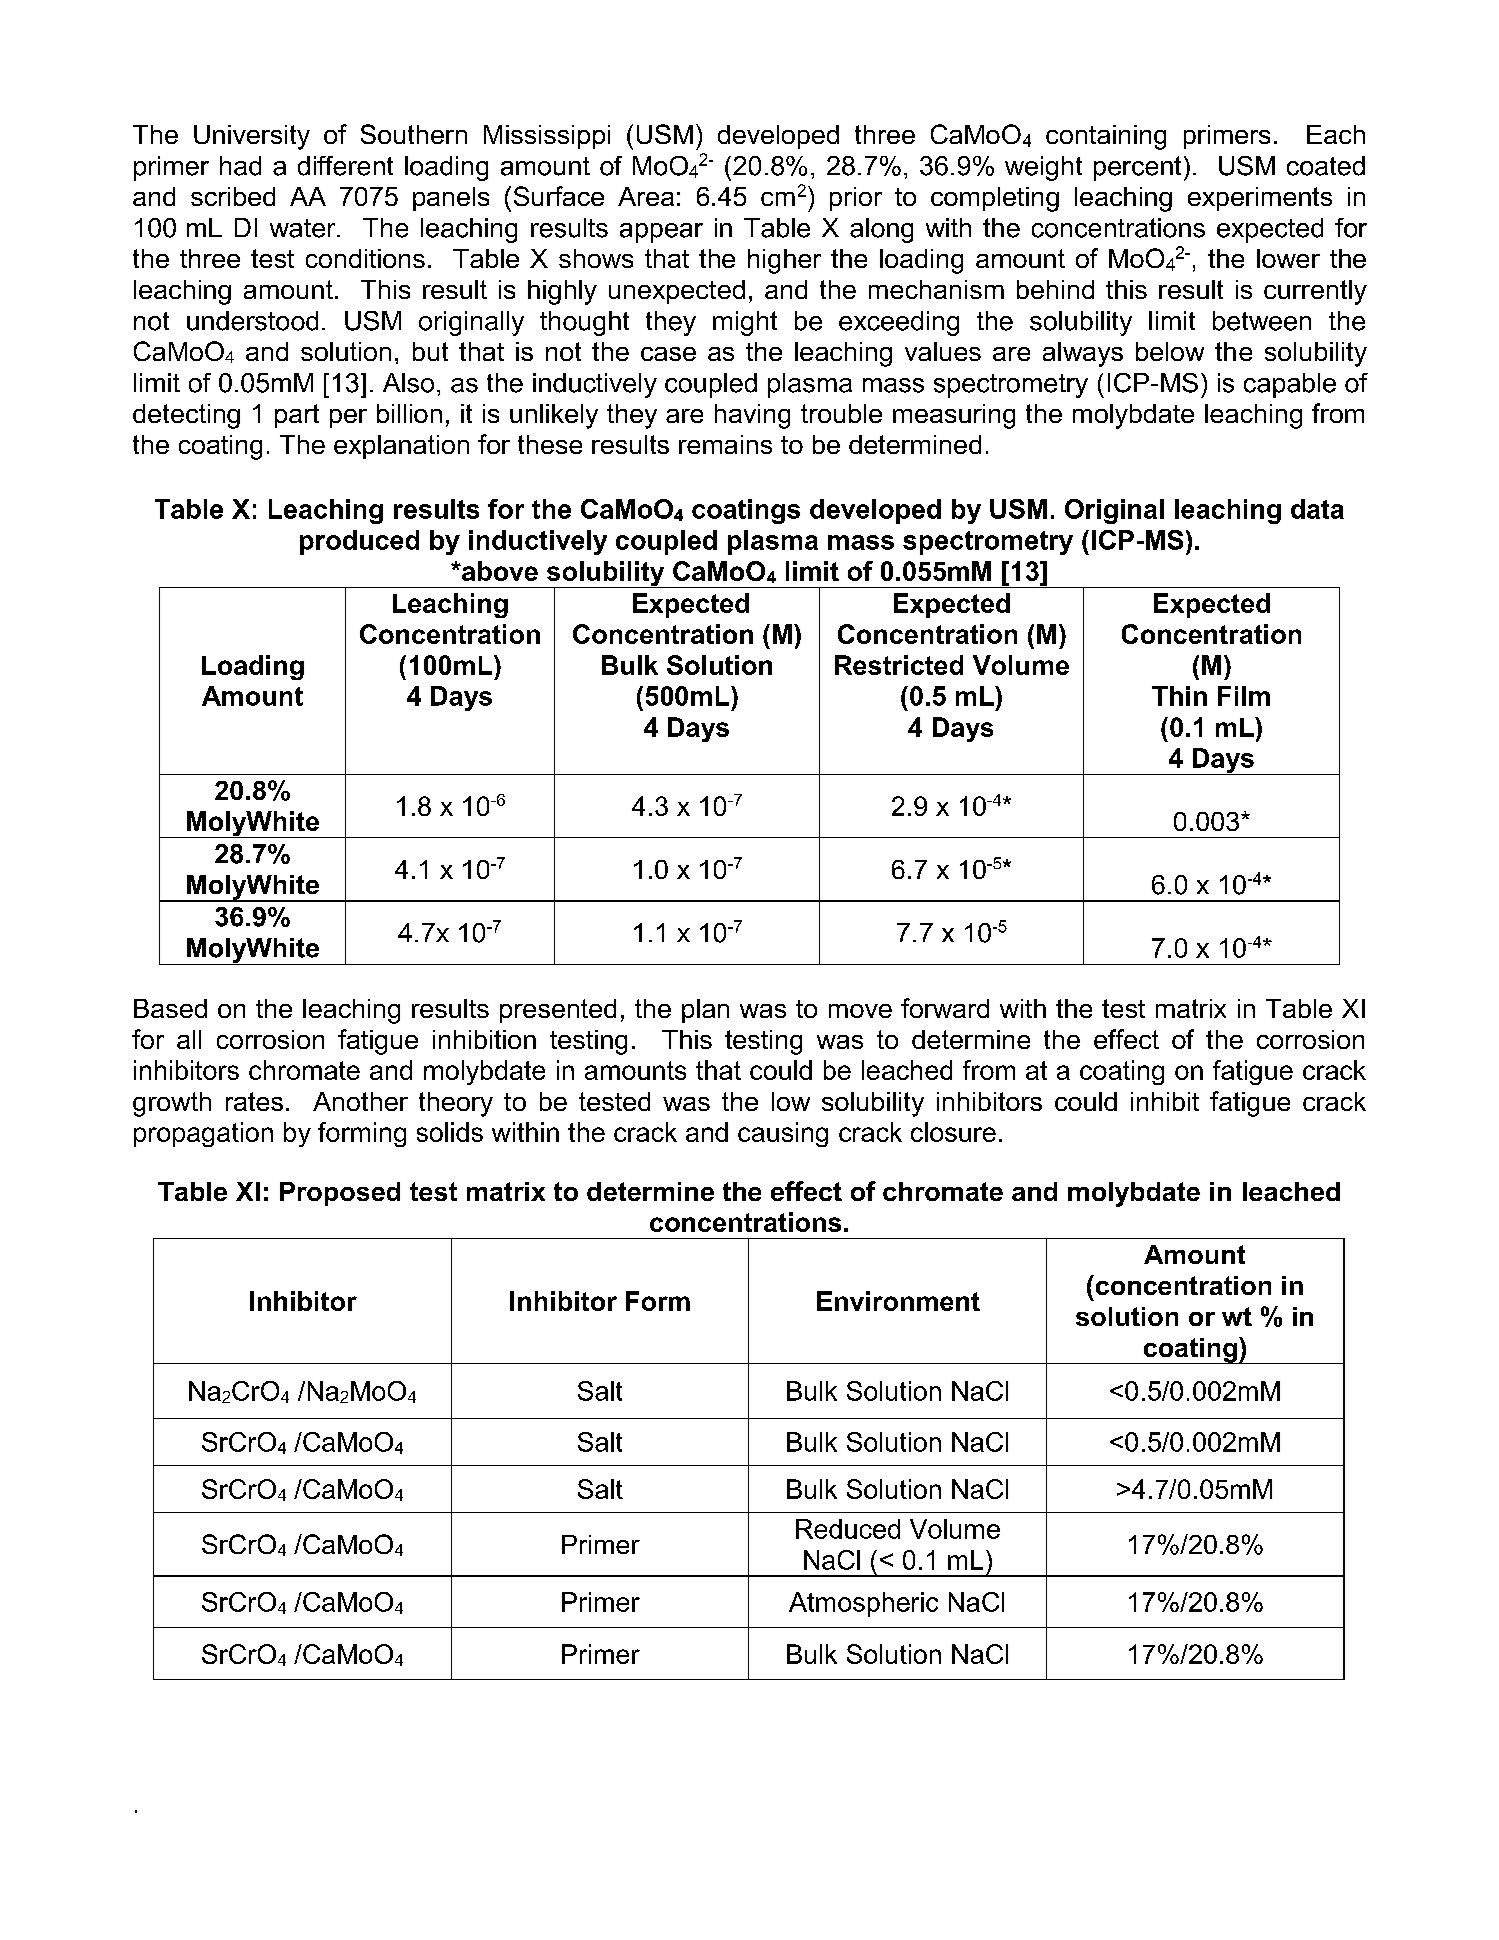 This screenshot has height=1940, width=1499. Describe the element at coordinates (345, 166) in the screenshot. I see `different` at that location.
